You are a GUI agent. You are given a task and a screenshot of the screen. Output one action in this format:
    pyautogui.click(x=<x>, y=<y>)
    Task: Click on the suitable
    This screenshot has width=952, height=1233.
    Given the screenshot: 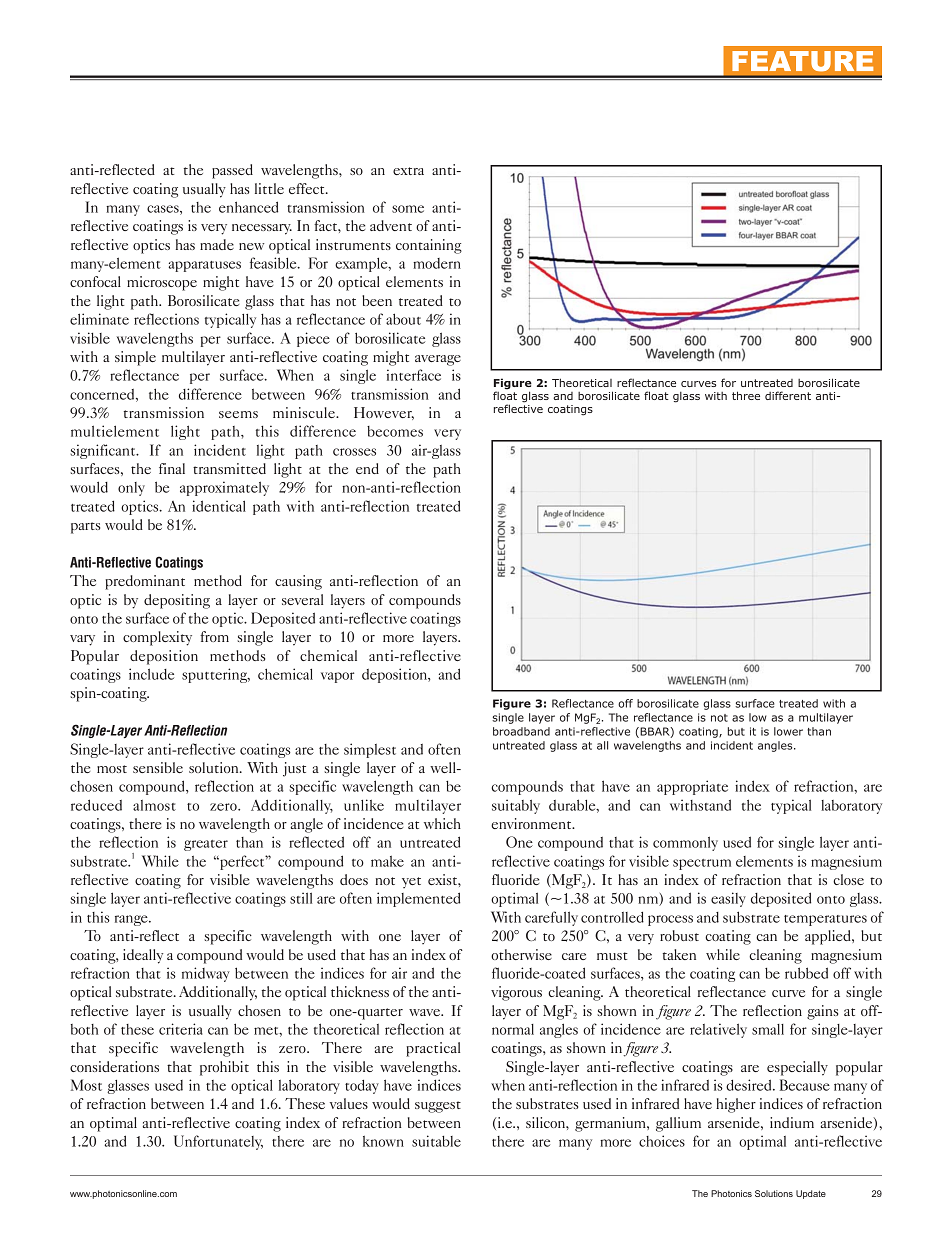 What is the action you would take?
    pyautogui.click(x=436, y=1141)
